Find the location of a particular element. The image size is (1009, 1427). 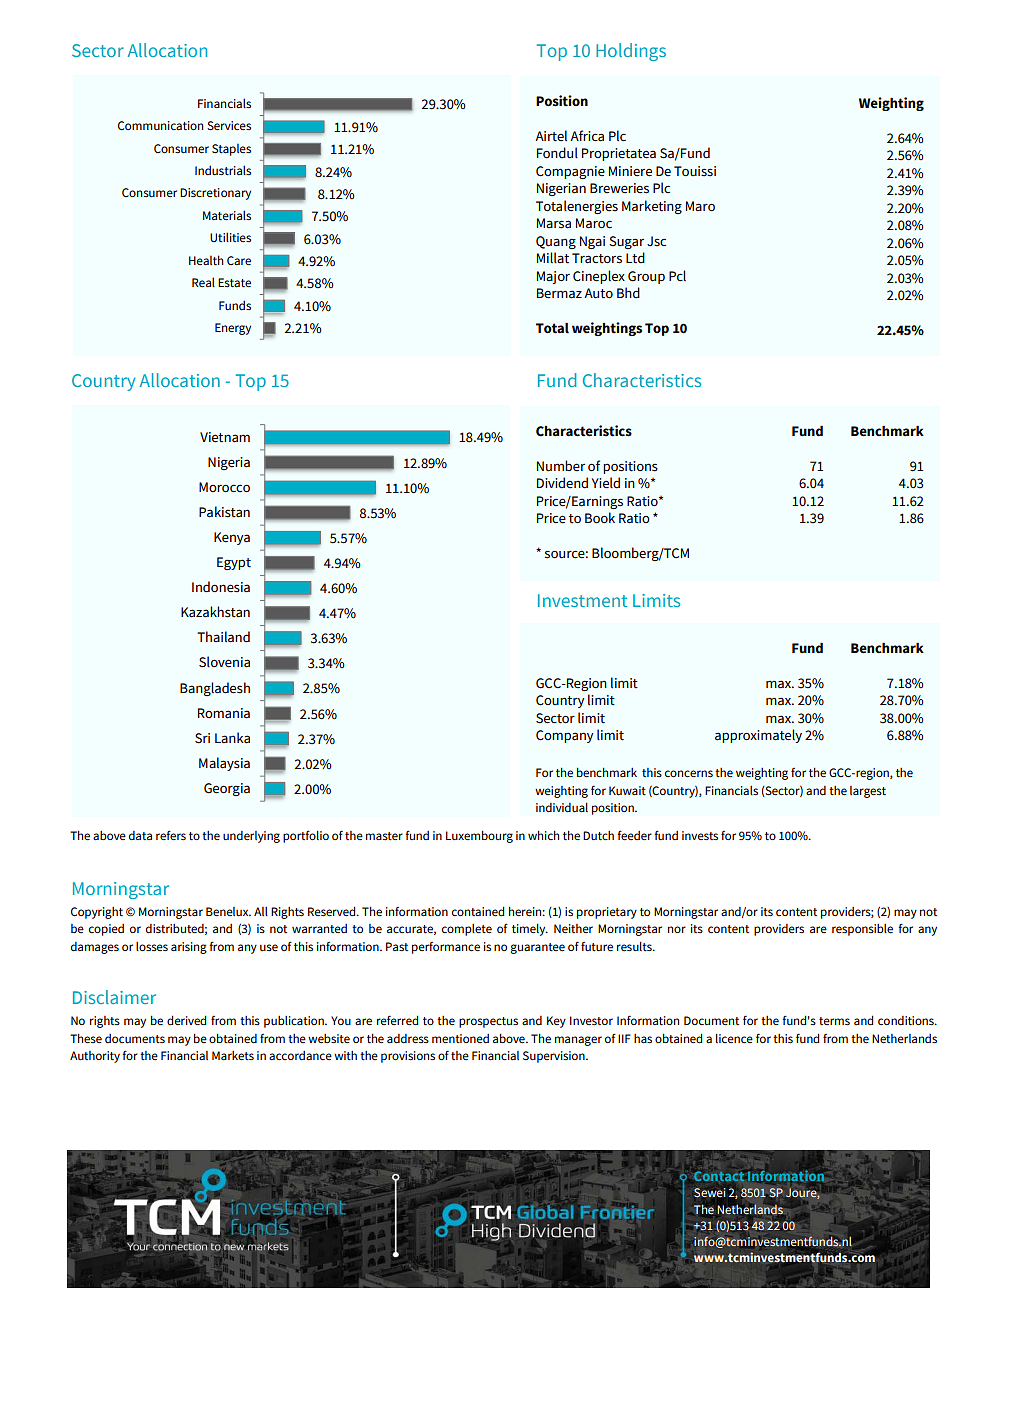

Number is located at coordinates (561, 465).
